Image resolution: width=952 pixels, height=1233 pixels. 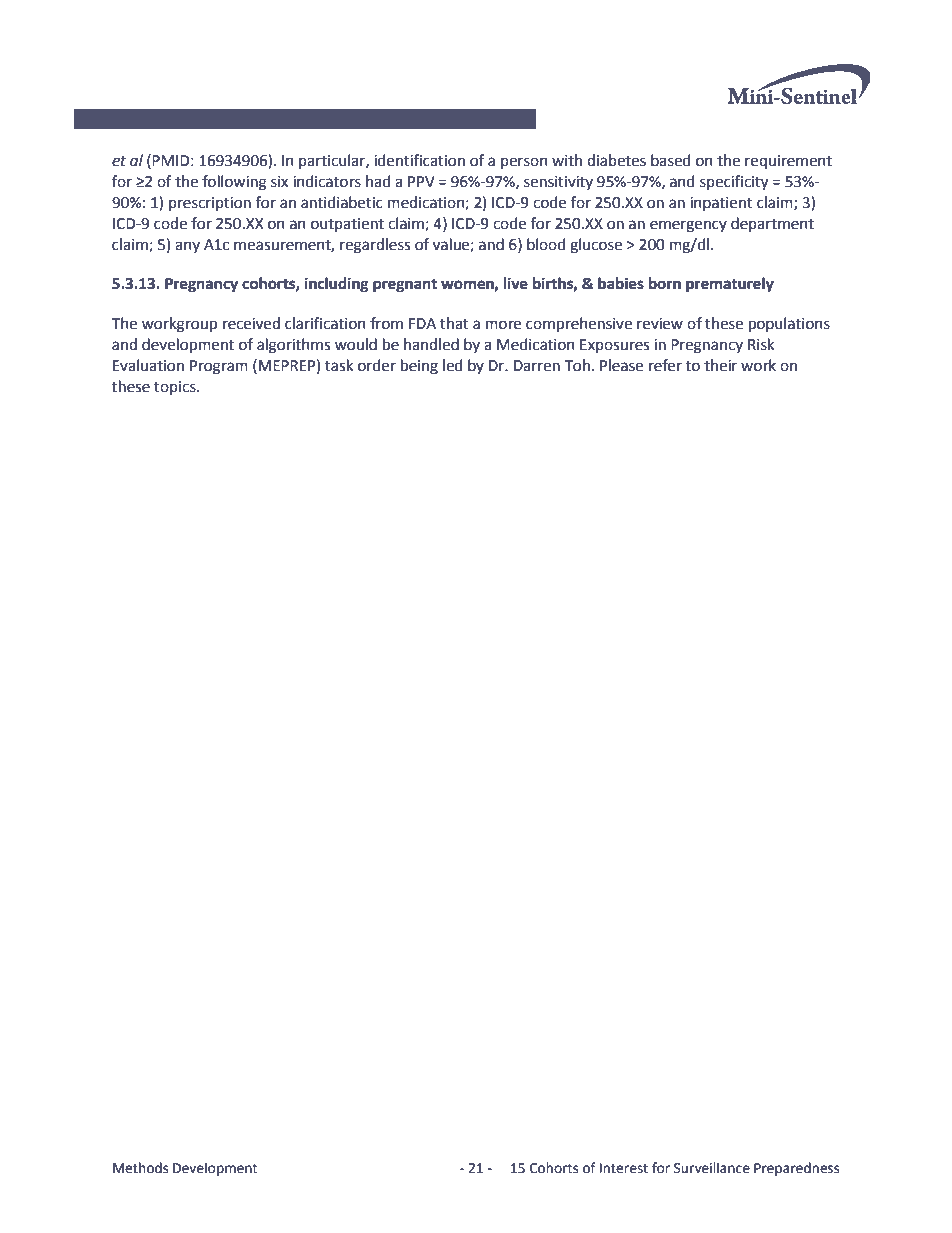 I want to click on topics, so click(x=176, y=388).
